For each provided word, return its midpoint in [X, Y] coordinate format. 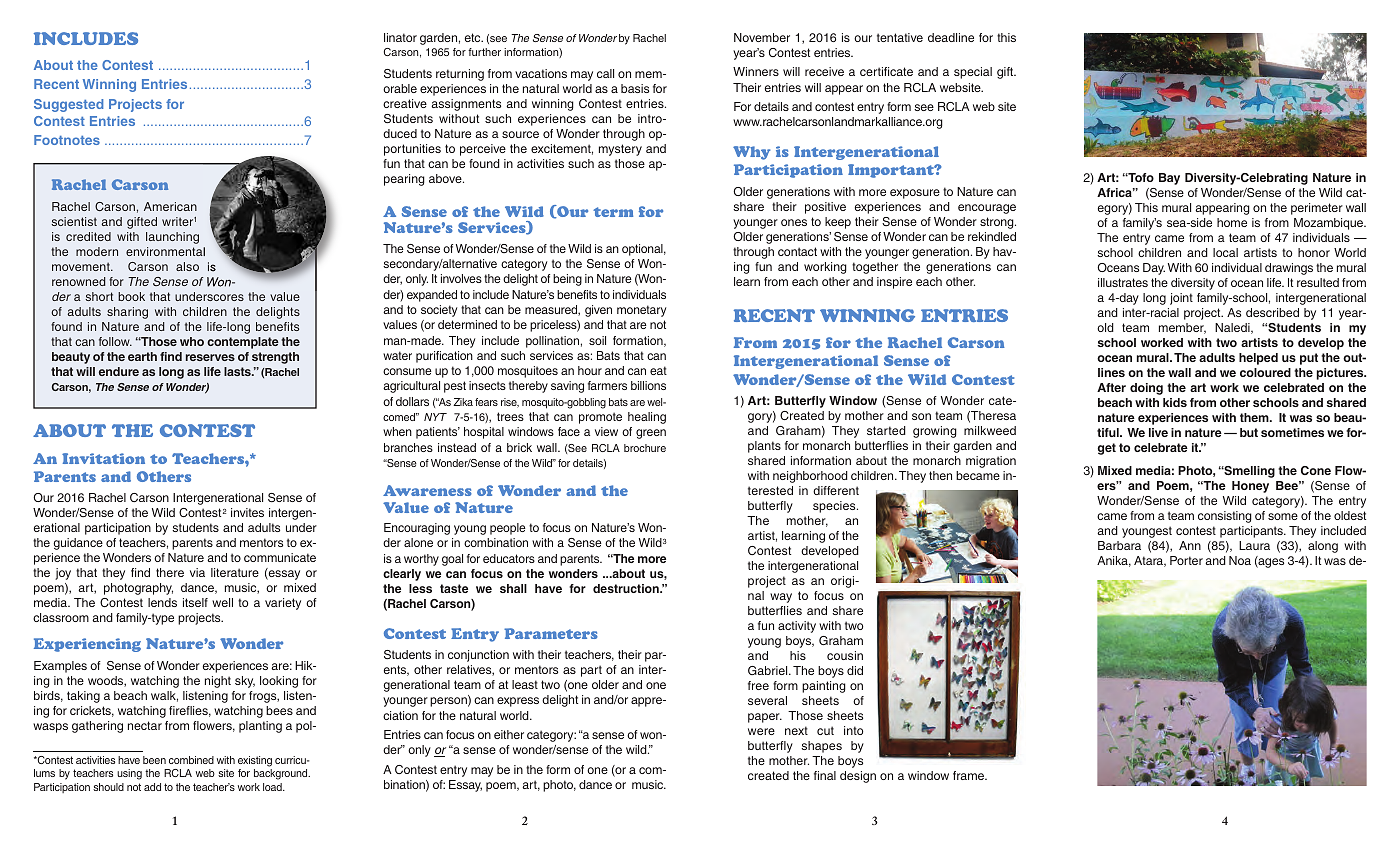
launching [172, 238]
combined [191, 760]
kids [1175, 402]
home [1232, 222]
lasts [238, 371]
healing [647, 418]
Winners [756, 71]
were [761, 731]
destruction [627, 588]
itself [195, 602]
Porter [1186, 560]
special [973, 73]
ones [794, 222]
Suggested [68, 105]
